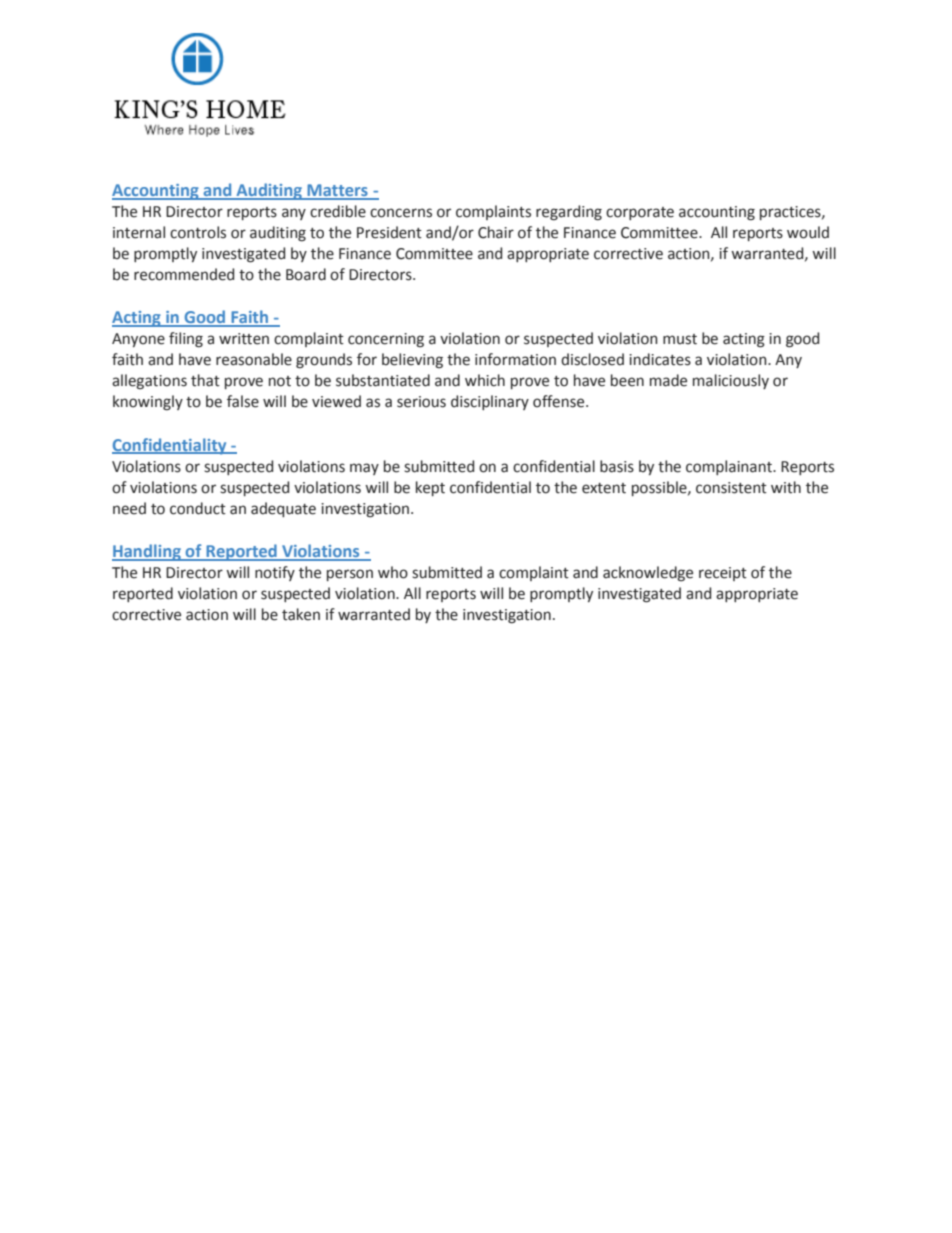  I want to click on consistent, so click(731, 488).
